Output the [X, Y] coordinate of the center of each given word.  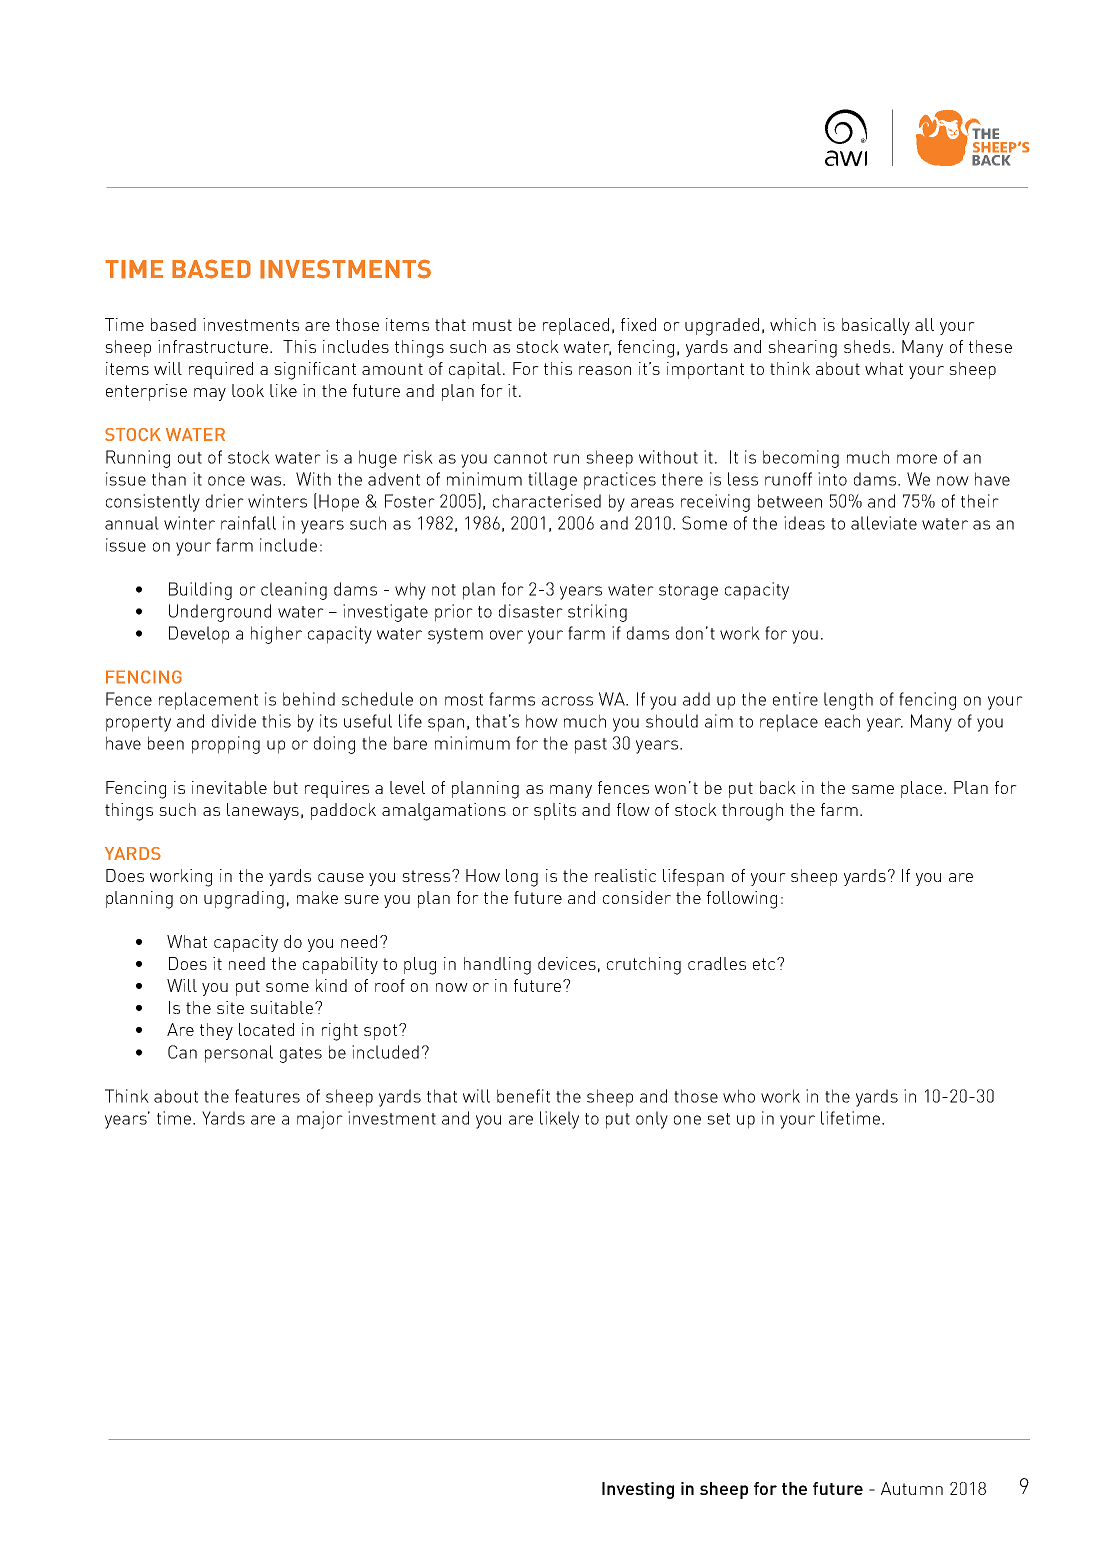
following [742, 900]
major [320, 1120]
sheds [868, 346]
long [522, 878]
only [652, 1120]
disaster [531, 611]
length [848, 701]
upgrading [244, 900]
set [718, 1119]
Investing [638, 1490]
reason [605, 370]
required [221, 370]
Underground [220, 613]
